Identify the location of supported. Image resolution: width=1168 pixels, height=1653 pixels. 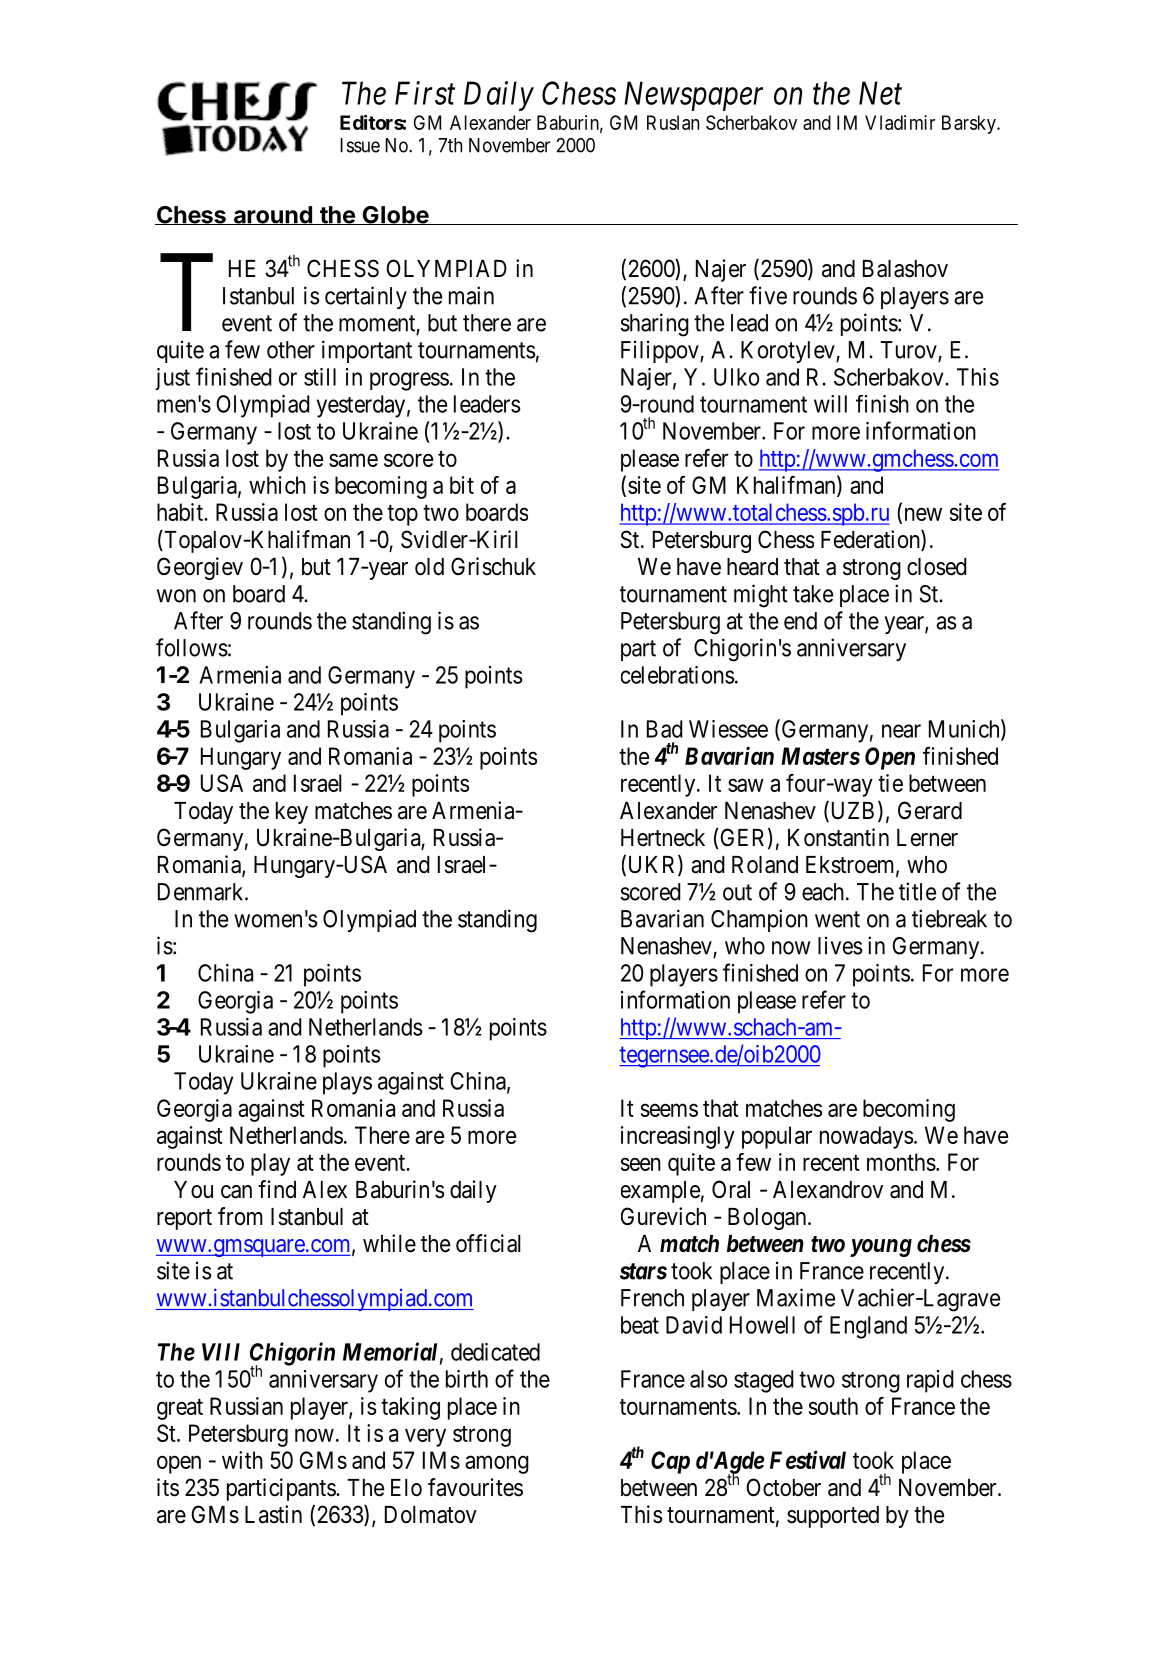
(833, 1517).
